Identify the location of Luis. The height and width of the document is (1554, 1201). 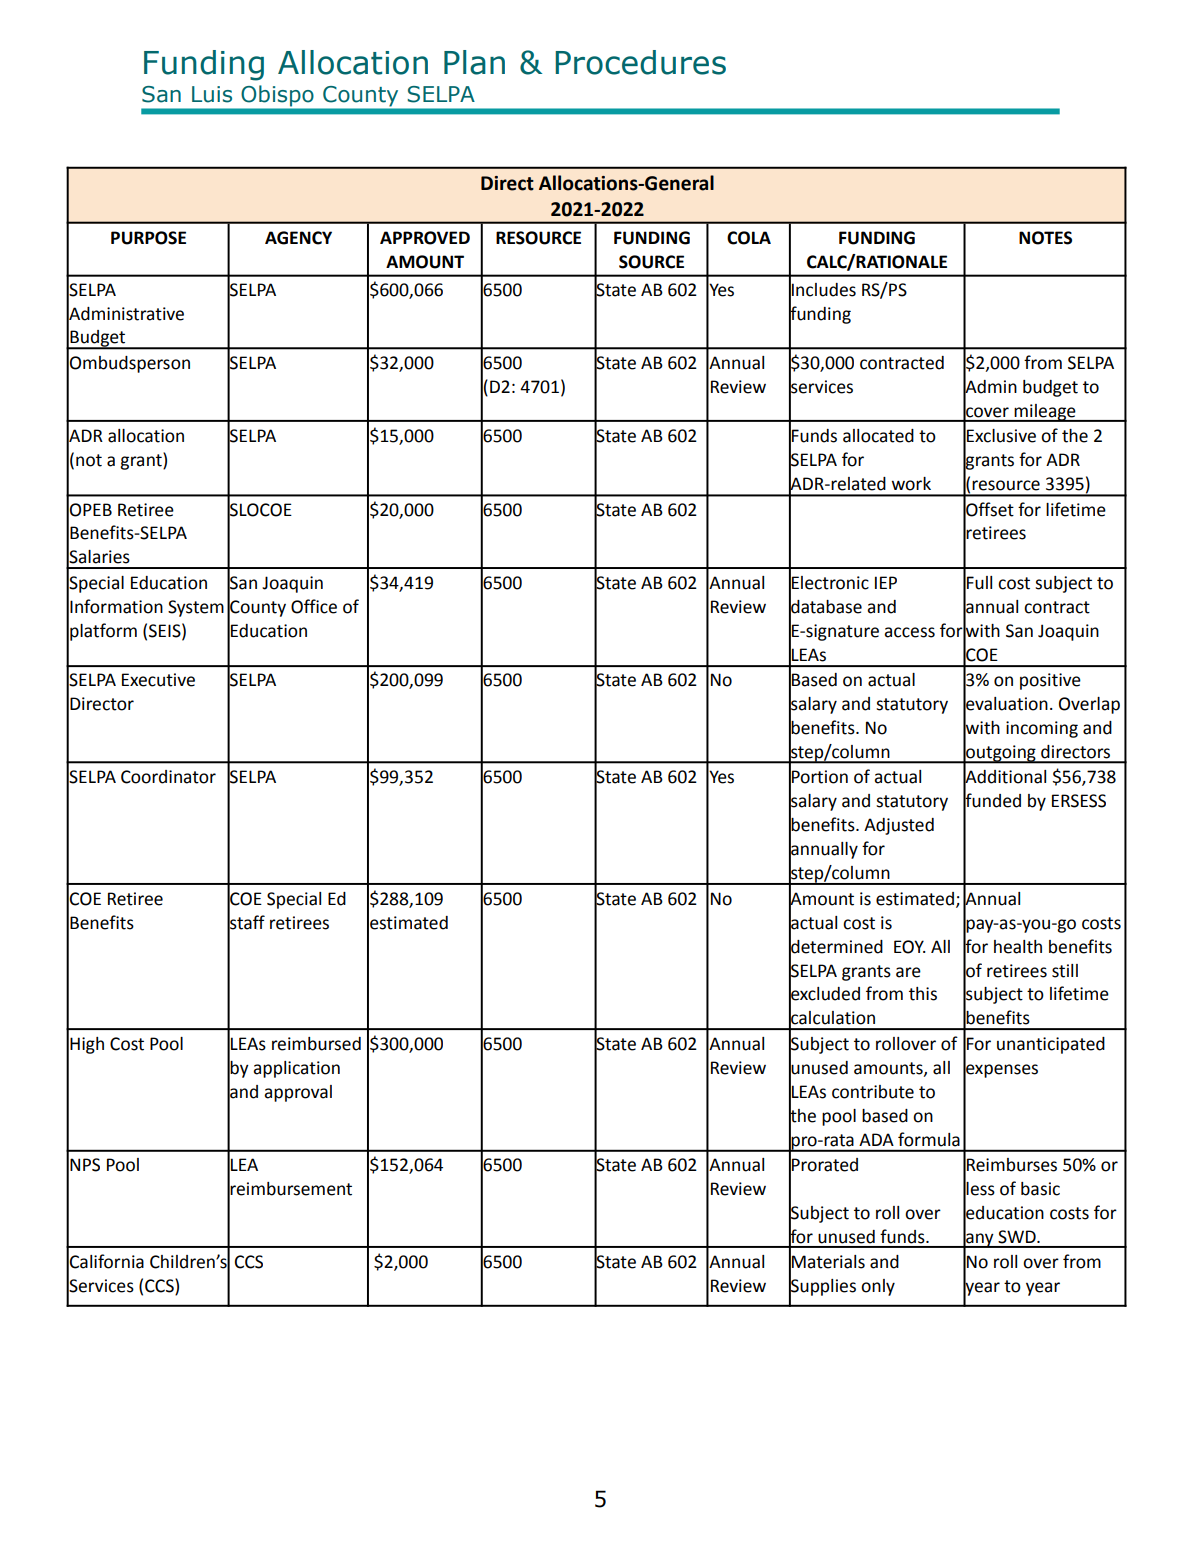
(212, 94).
